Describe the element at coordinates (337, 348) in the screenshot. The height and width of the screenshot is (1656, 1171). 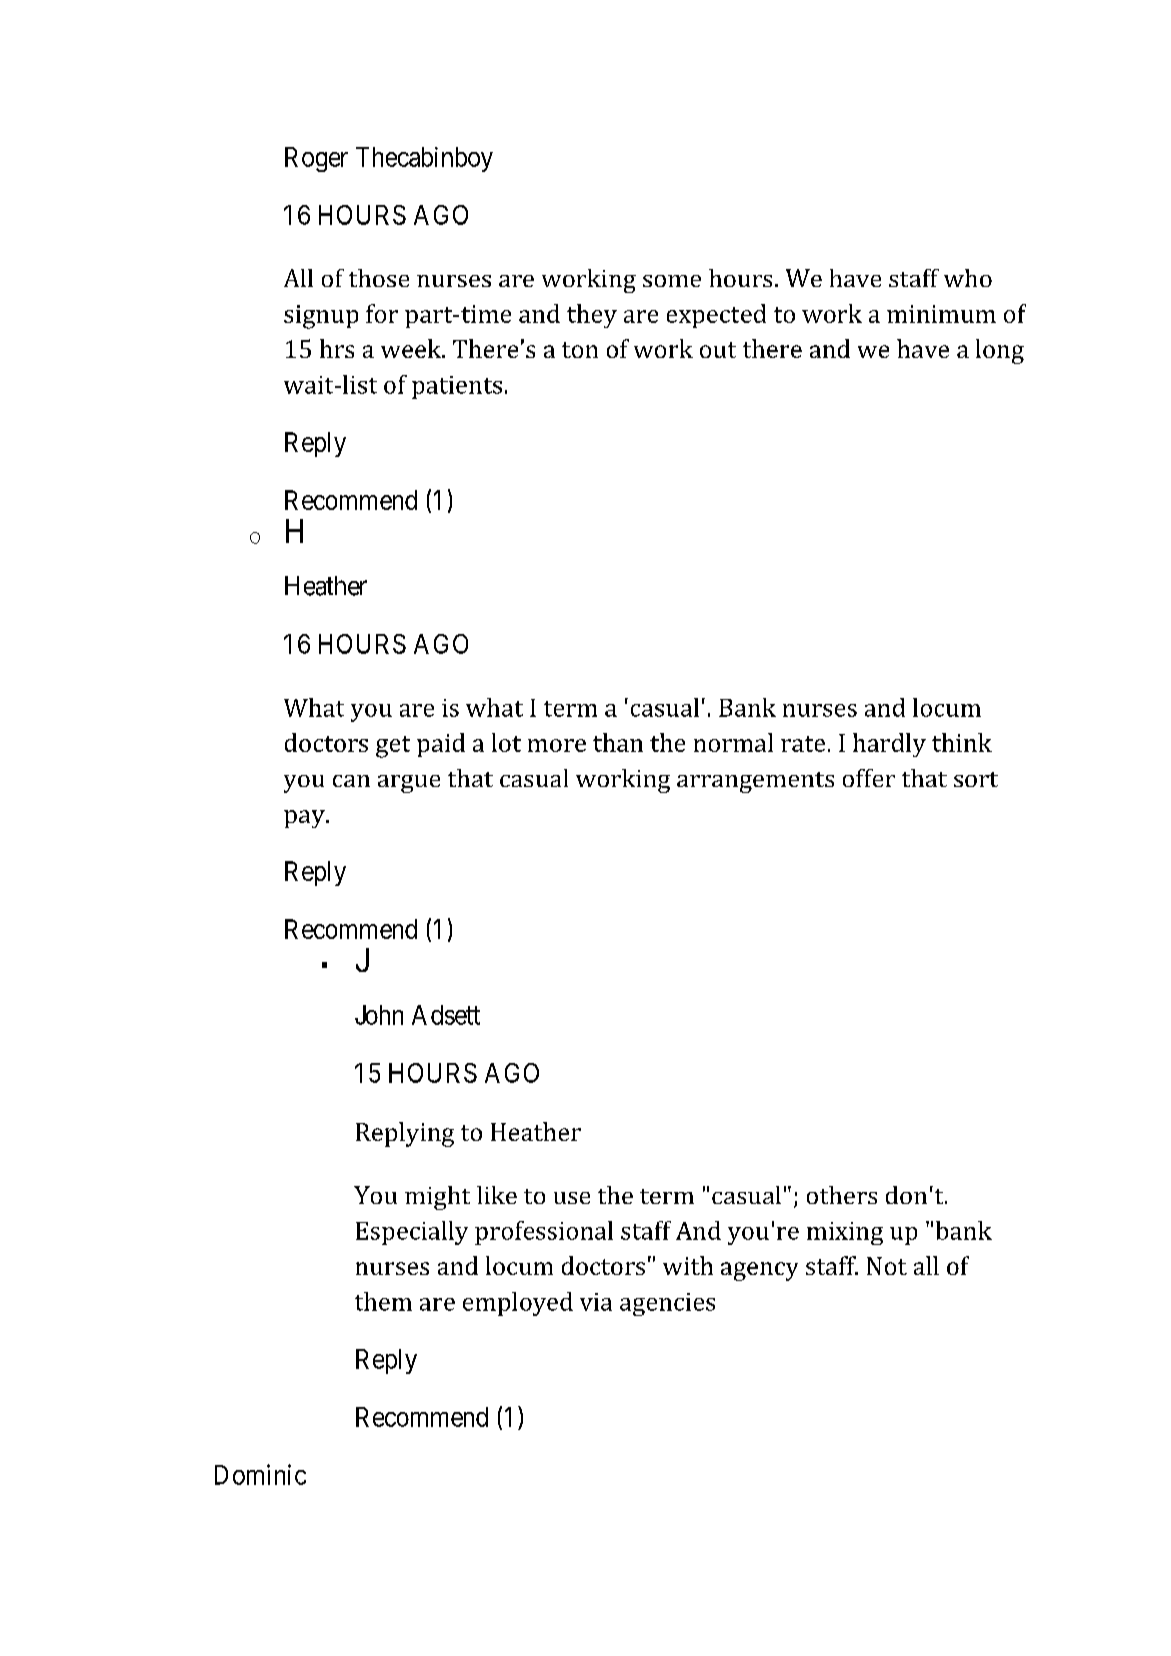
I see `hrs` at that location.
